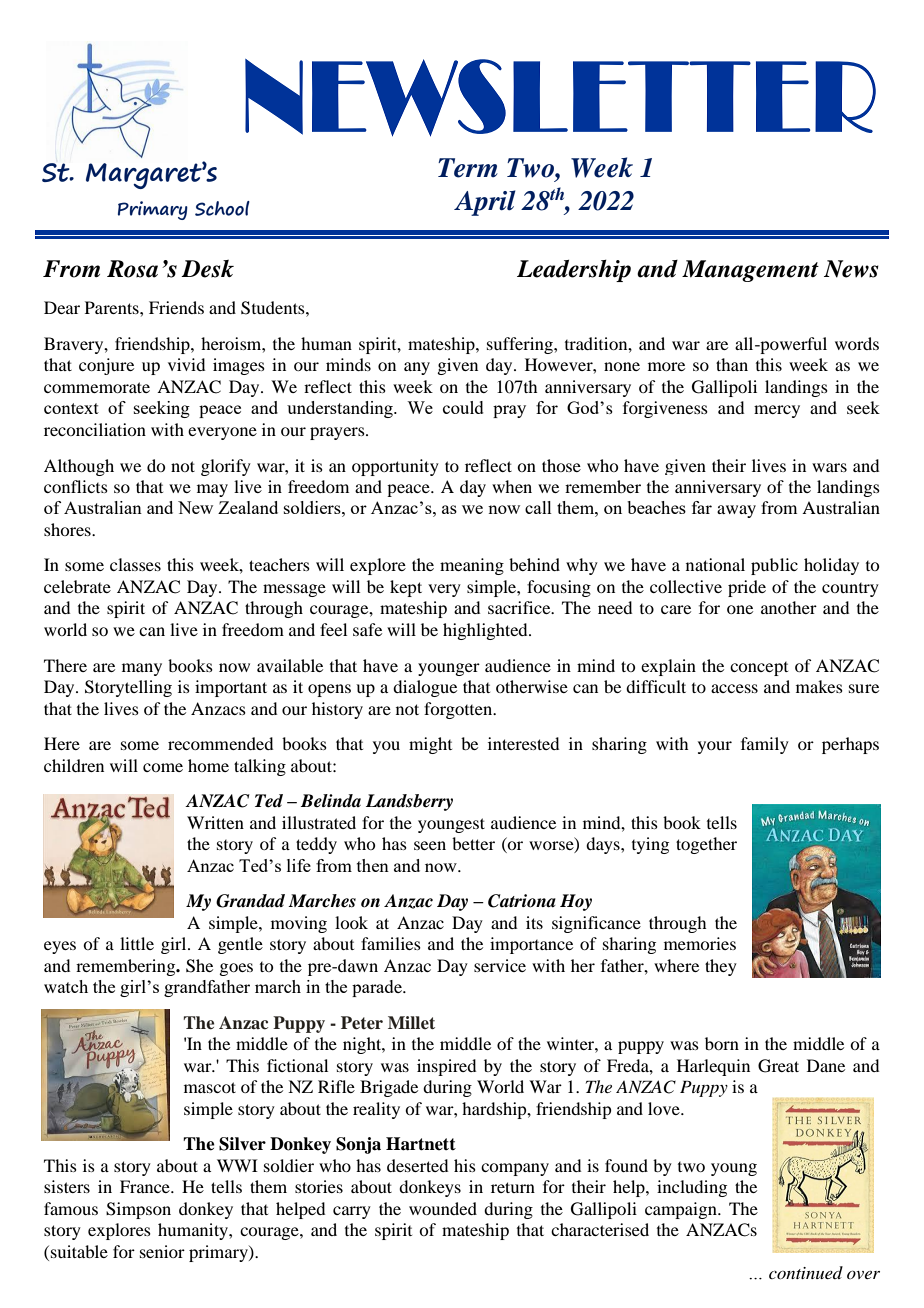  Describe the element at coordinates (222, 208) in the document. I see `School` at that location.
